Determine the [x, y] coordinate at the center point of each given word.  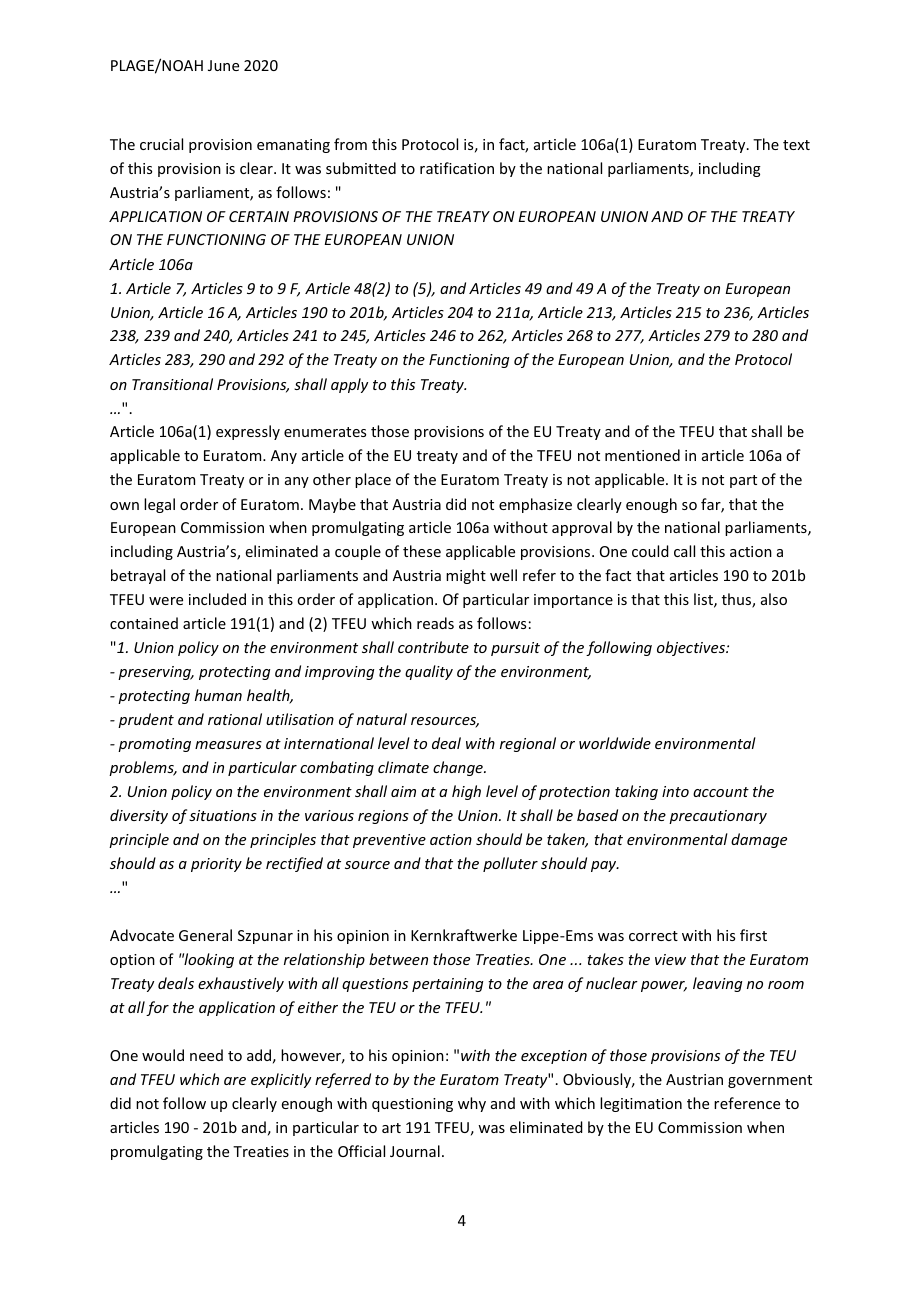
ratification [457, 168]
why [472, 1104]
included [217, 599]
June [223, 65]
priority [216, 865]
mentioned [642, 455]
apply [349, 385]
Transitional [172, 384]
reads [435, 623]
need [206, 1055]
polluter [510, 864]
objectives [692, 648]
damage [759, 840]
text [796, 145]
